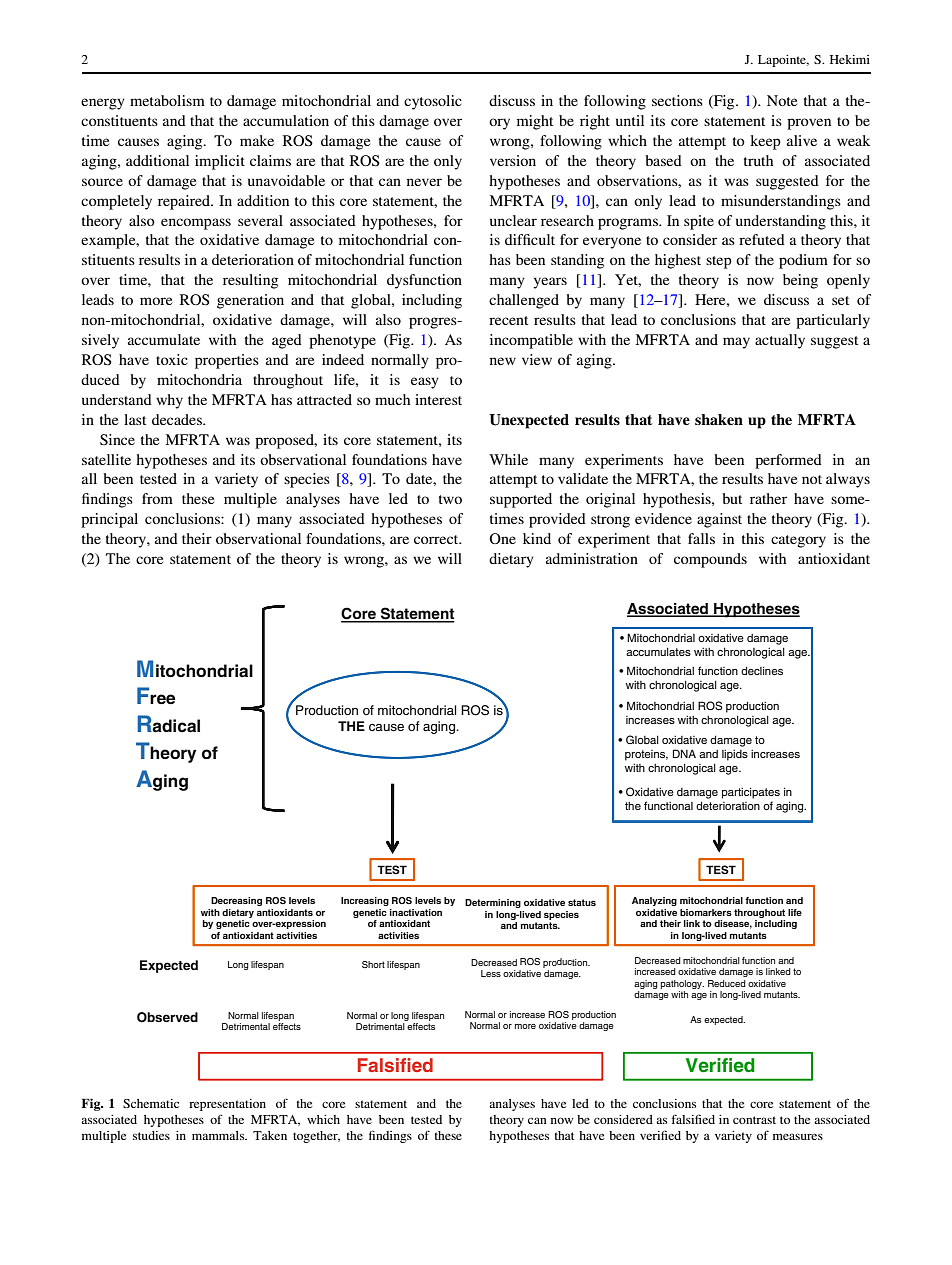  What do you see at coordinates (437, 539) in the screenshot?
I see `correct` at bounding box center [437, 539].
